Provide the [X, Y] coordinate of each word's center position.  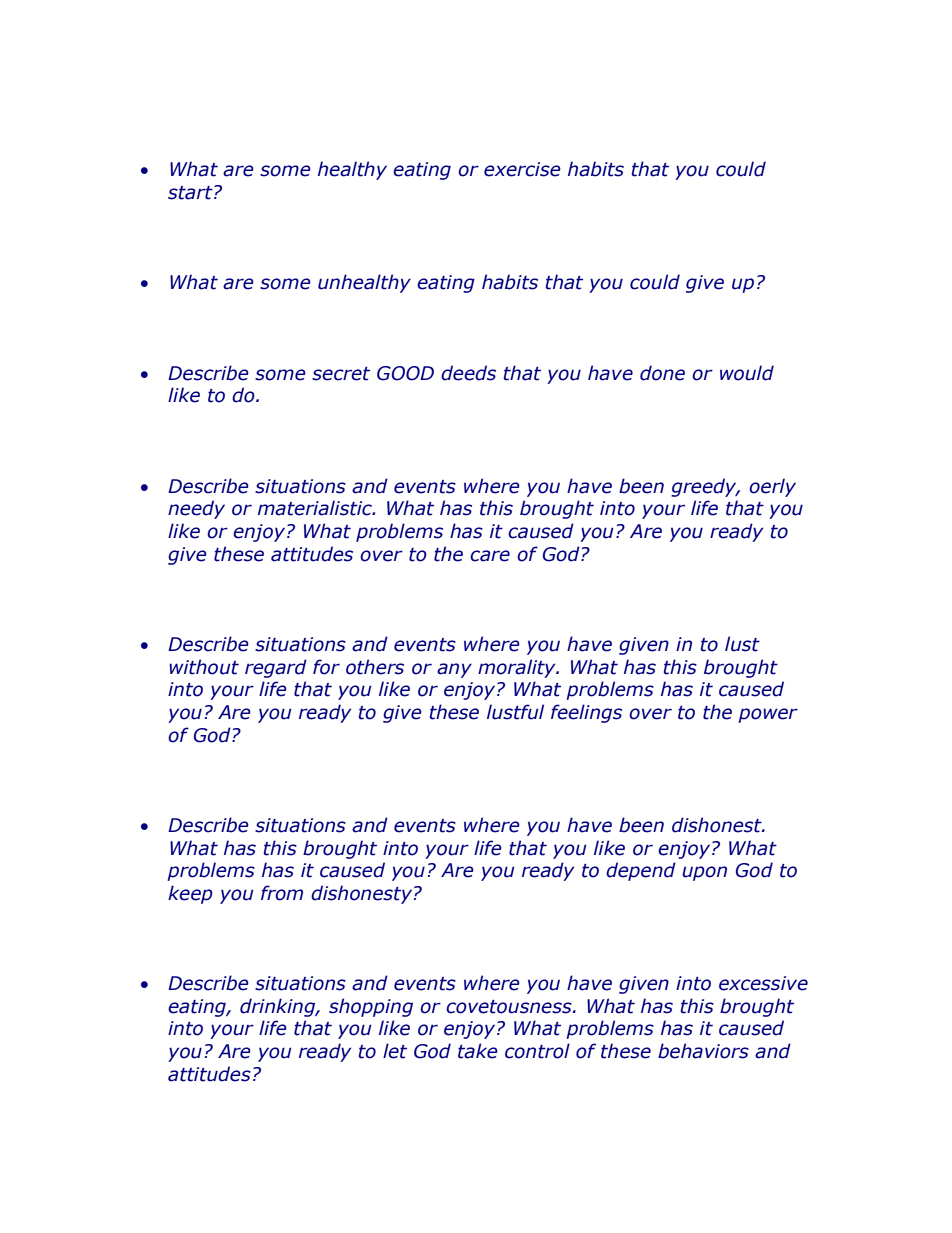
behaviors [703, 1051]
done [662, 373]
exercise [522, 169]
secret [341, 374]
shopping [371, 1007]
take [478, 1051]
